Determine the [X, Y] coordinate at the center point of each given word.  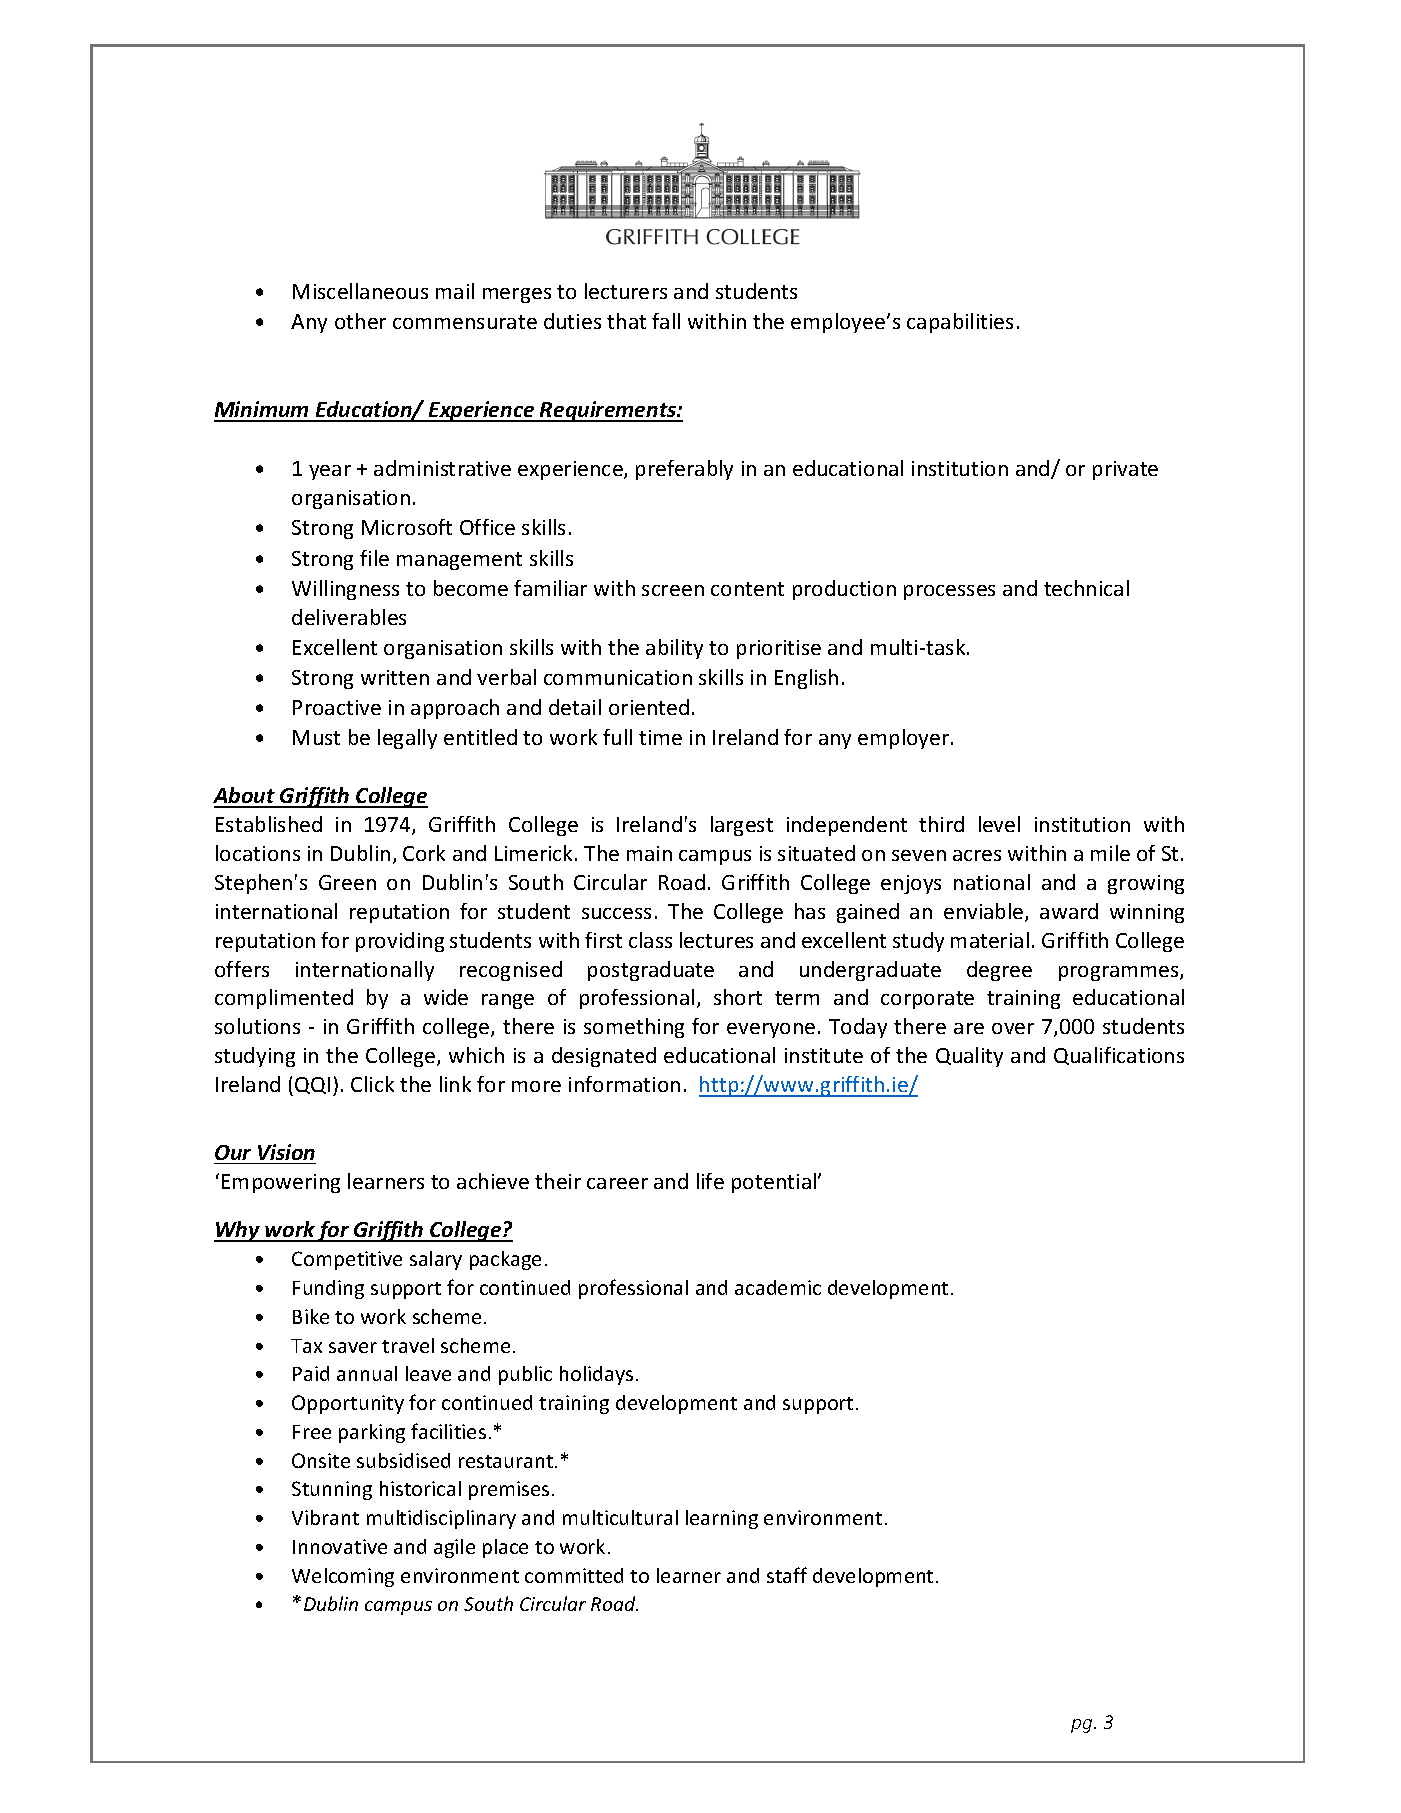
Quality [969, 1057]
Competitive [347, 1260]
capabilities [960, 323]
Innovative [340, 1546]
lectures [716, 940]
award [1069, 911]
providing [400, 942]
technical [1086, 588]
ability [674, 649]
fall [666, 321]
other [360, 321]
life [710, 1181]
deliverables [349, 617]
